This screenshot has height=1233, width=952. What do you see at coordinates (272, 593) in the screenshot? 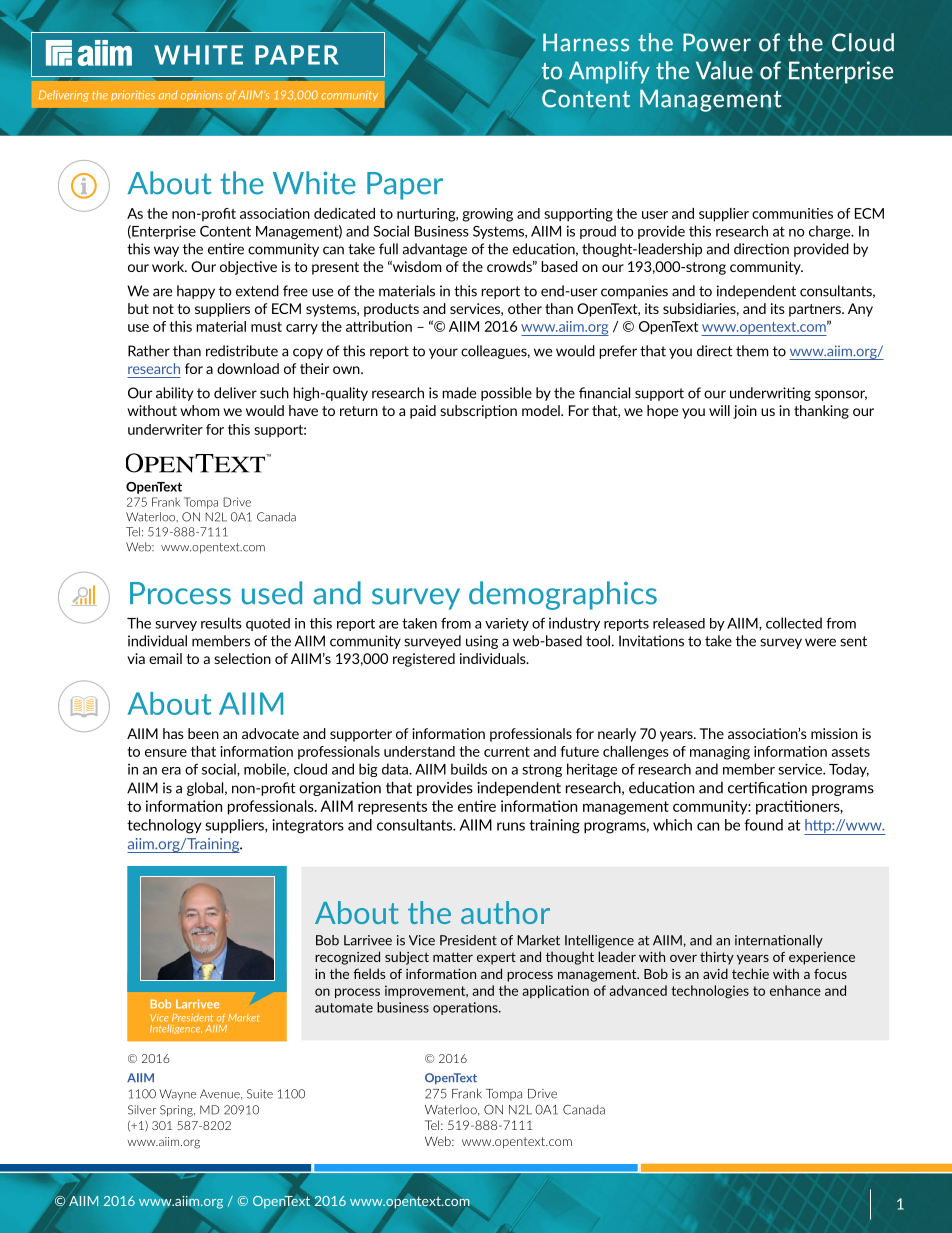
I see `used` at bounding box center [272, 593].
